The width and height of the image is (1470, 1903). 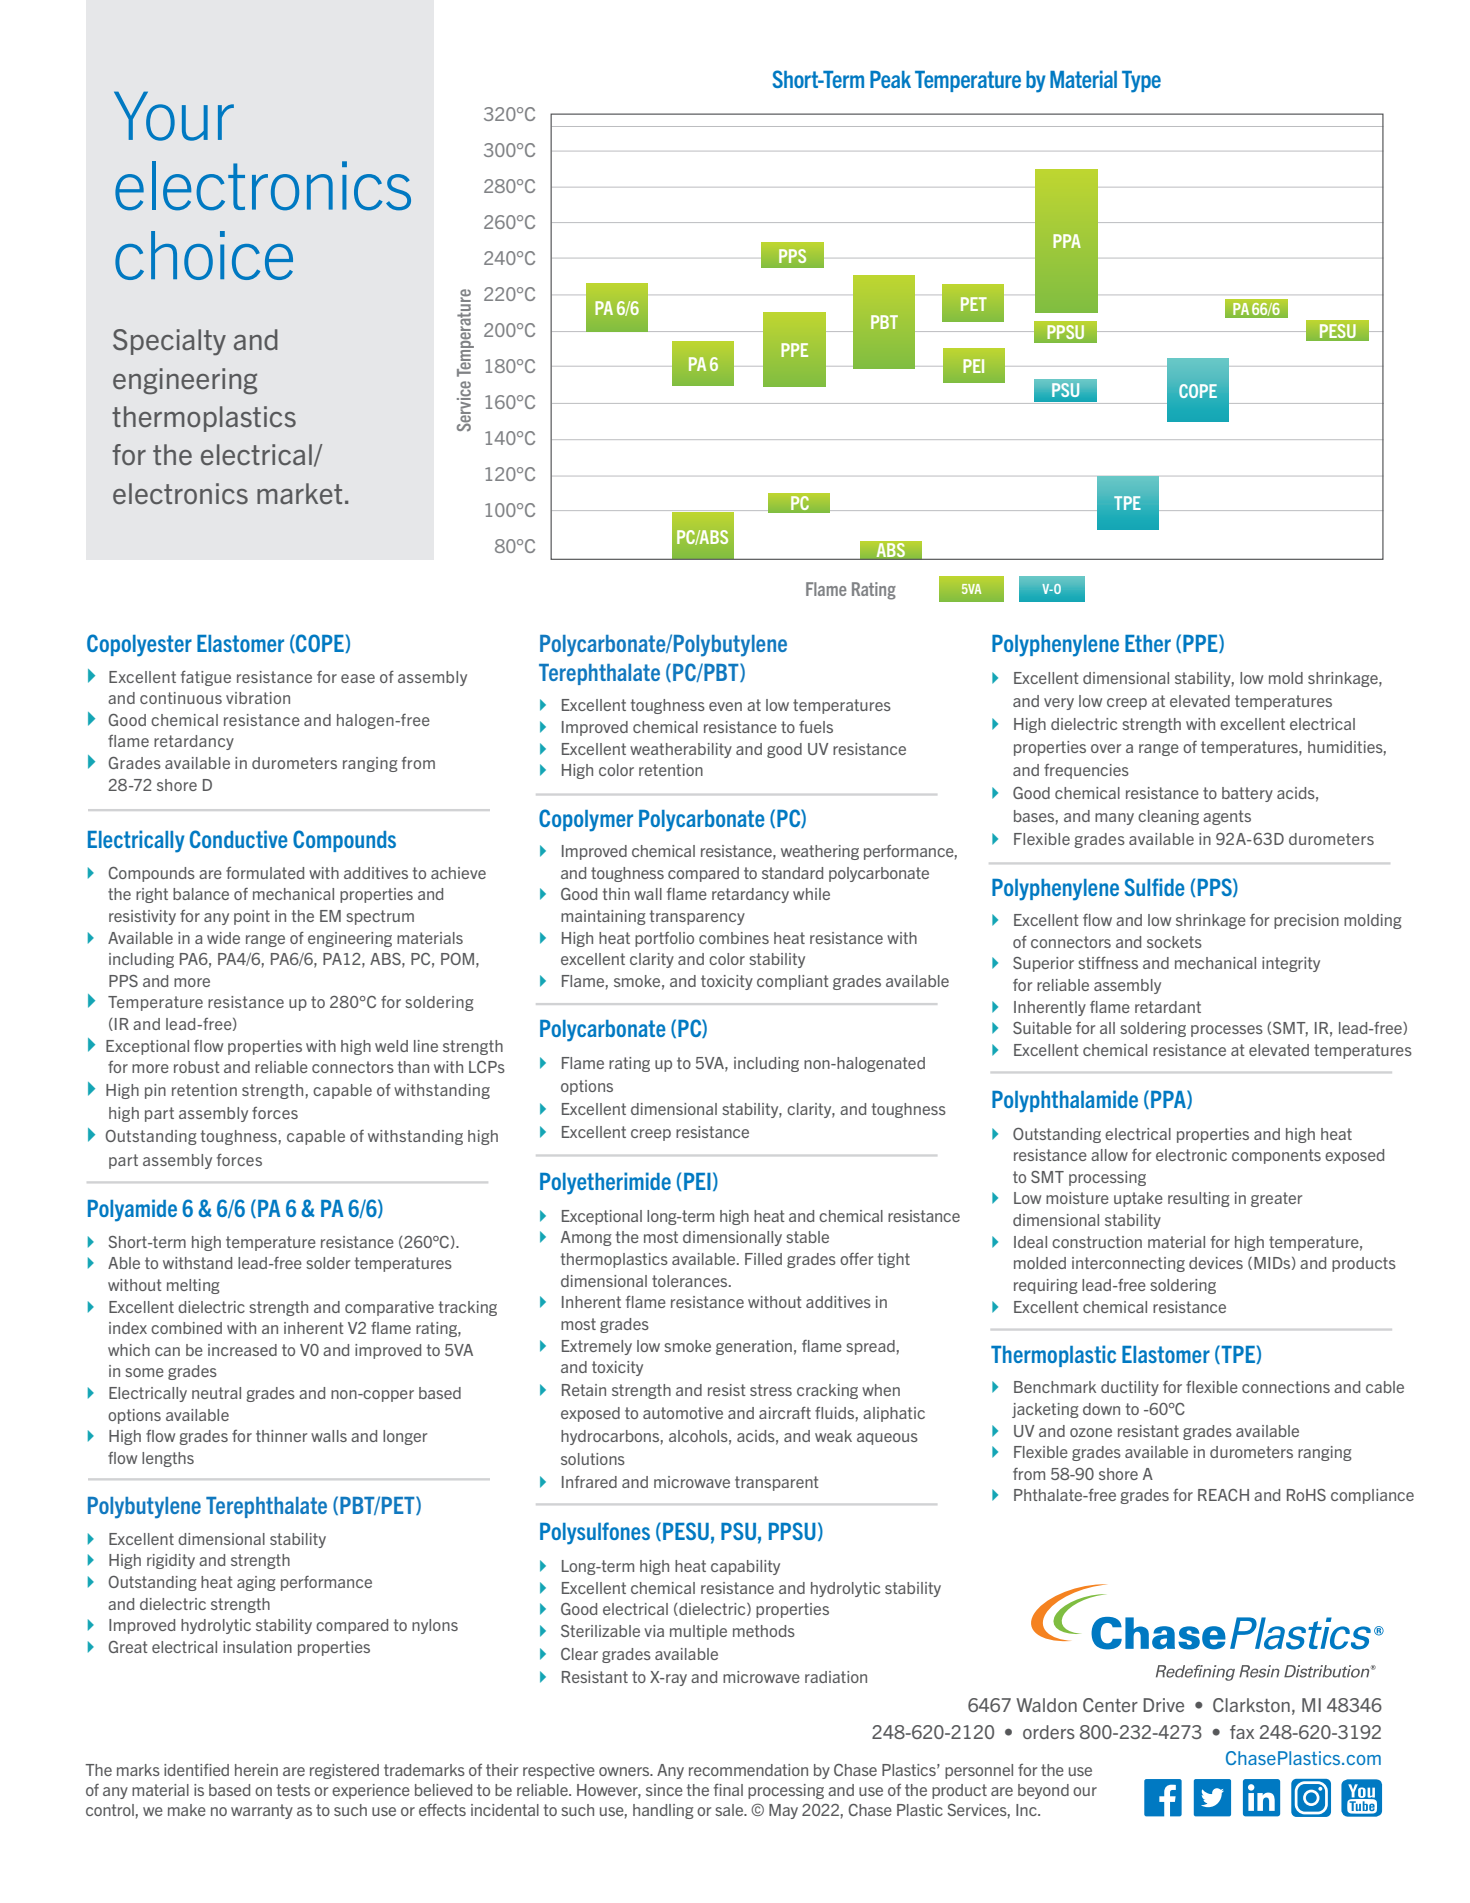 What do you see at coordinates (763, 1259) in the image?
I see `Filled` at bounding box center [763, 1259].
